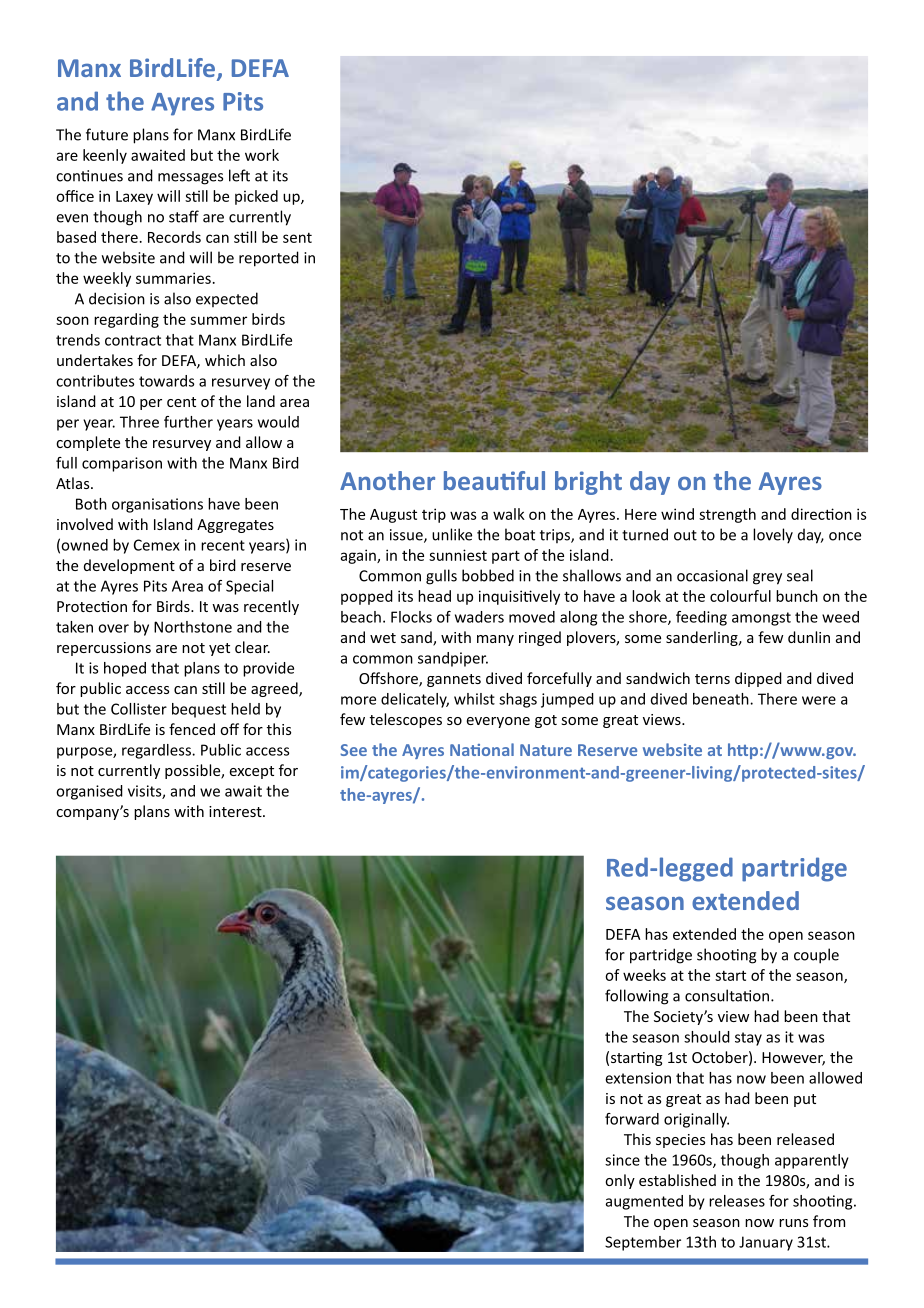  Describe the element at coordinates (620, 1181) in the screenshot. I see `only` at that location.
